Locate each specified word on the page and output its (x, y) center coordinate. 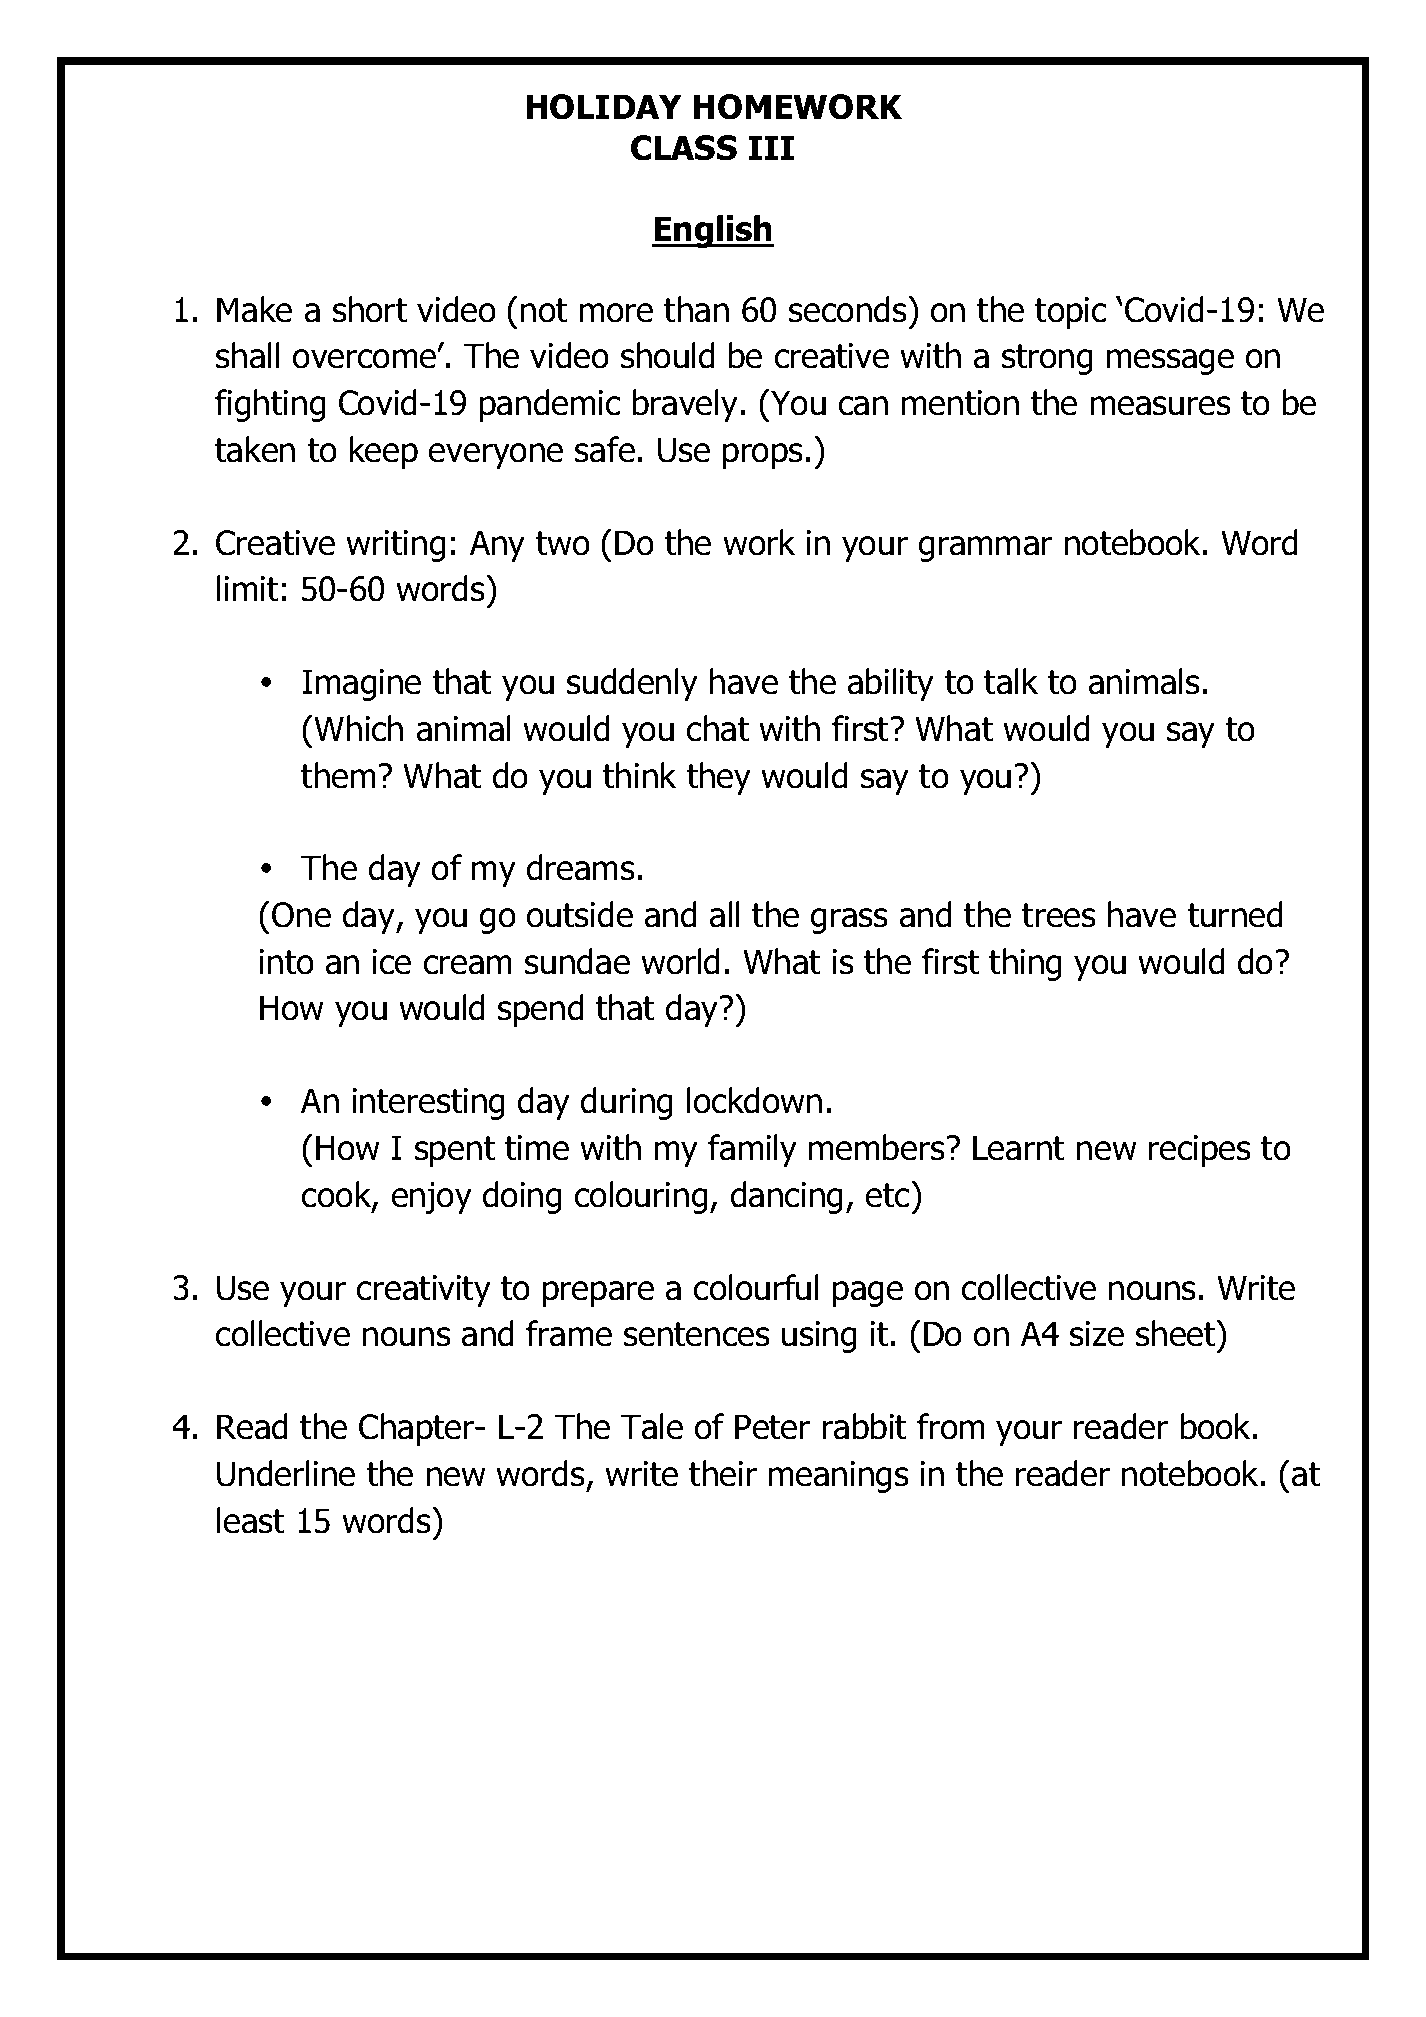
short (370, 309)
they (719, 778)
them (338, 775)
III (771, 147)
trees (1059, 915)
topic (1070, 313)
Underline (286, 1473)
